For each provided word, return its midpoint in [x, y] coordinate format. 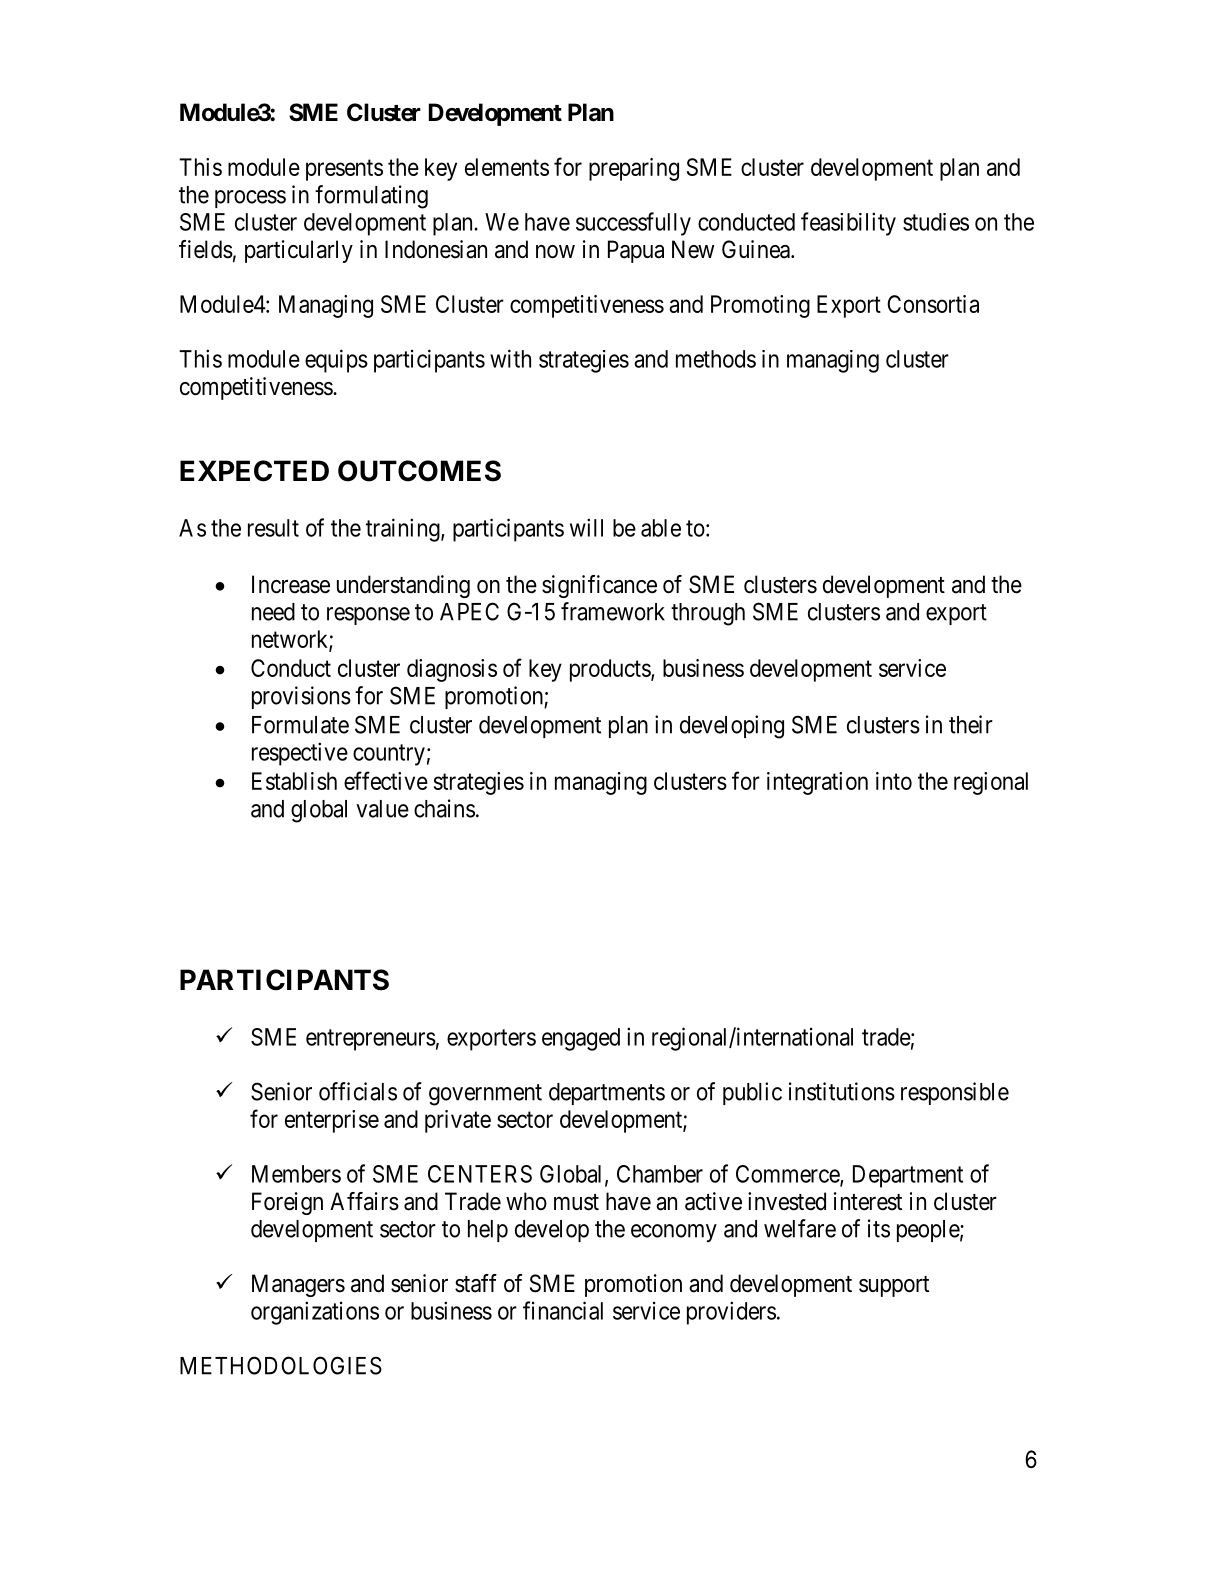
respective [300, 754]
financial [563, 1310]
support [894, 1286]
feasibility [848, 224]
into [894, 781]
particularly [299, 251]
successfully [633, 224]
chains [444, 808]
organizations [315, 1313]
